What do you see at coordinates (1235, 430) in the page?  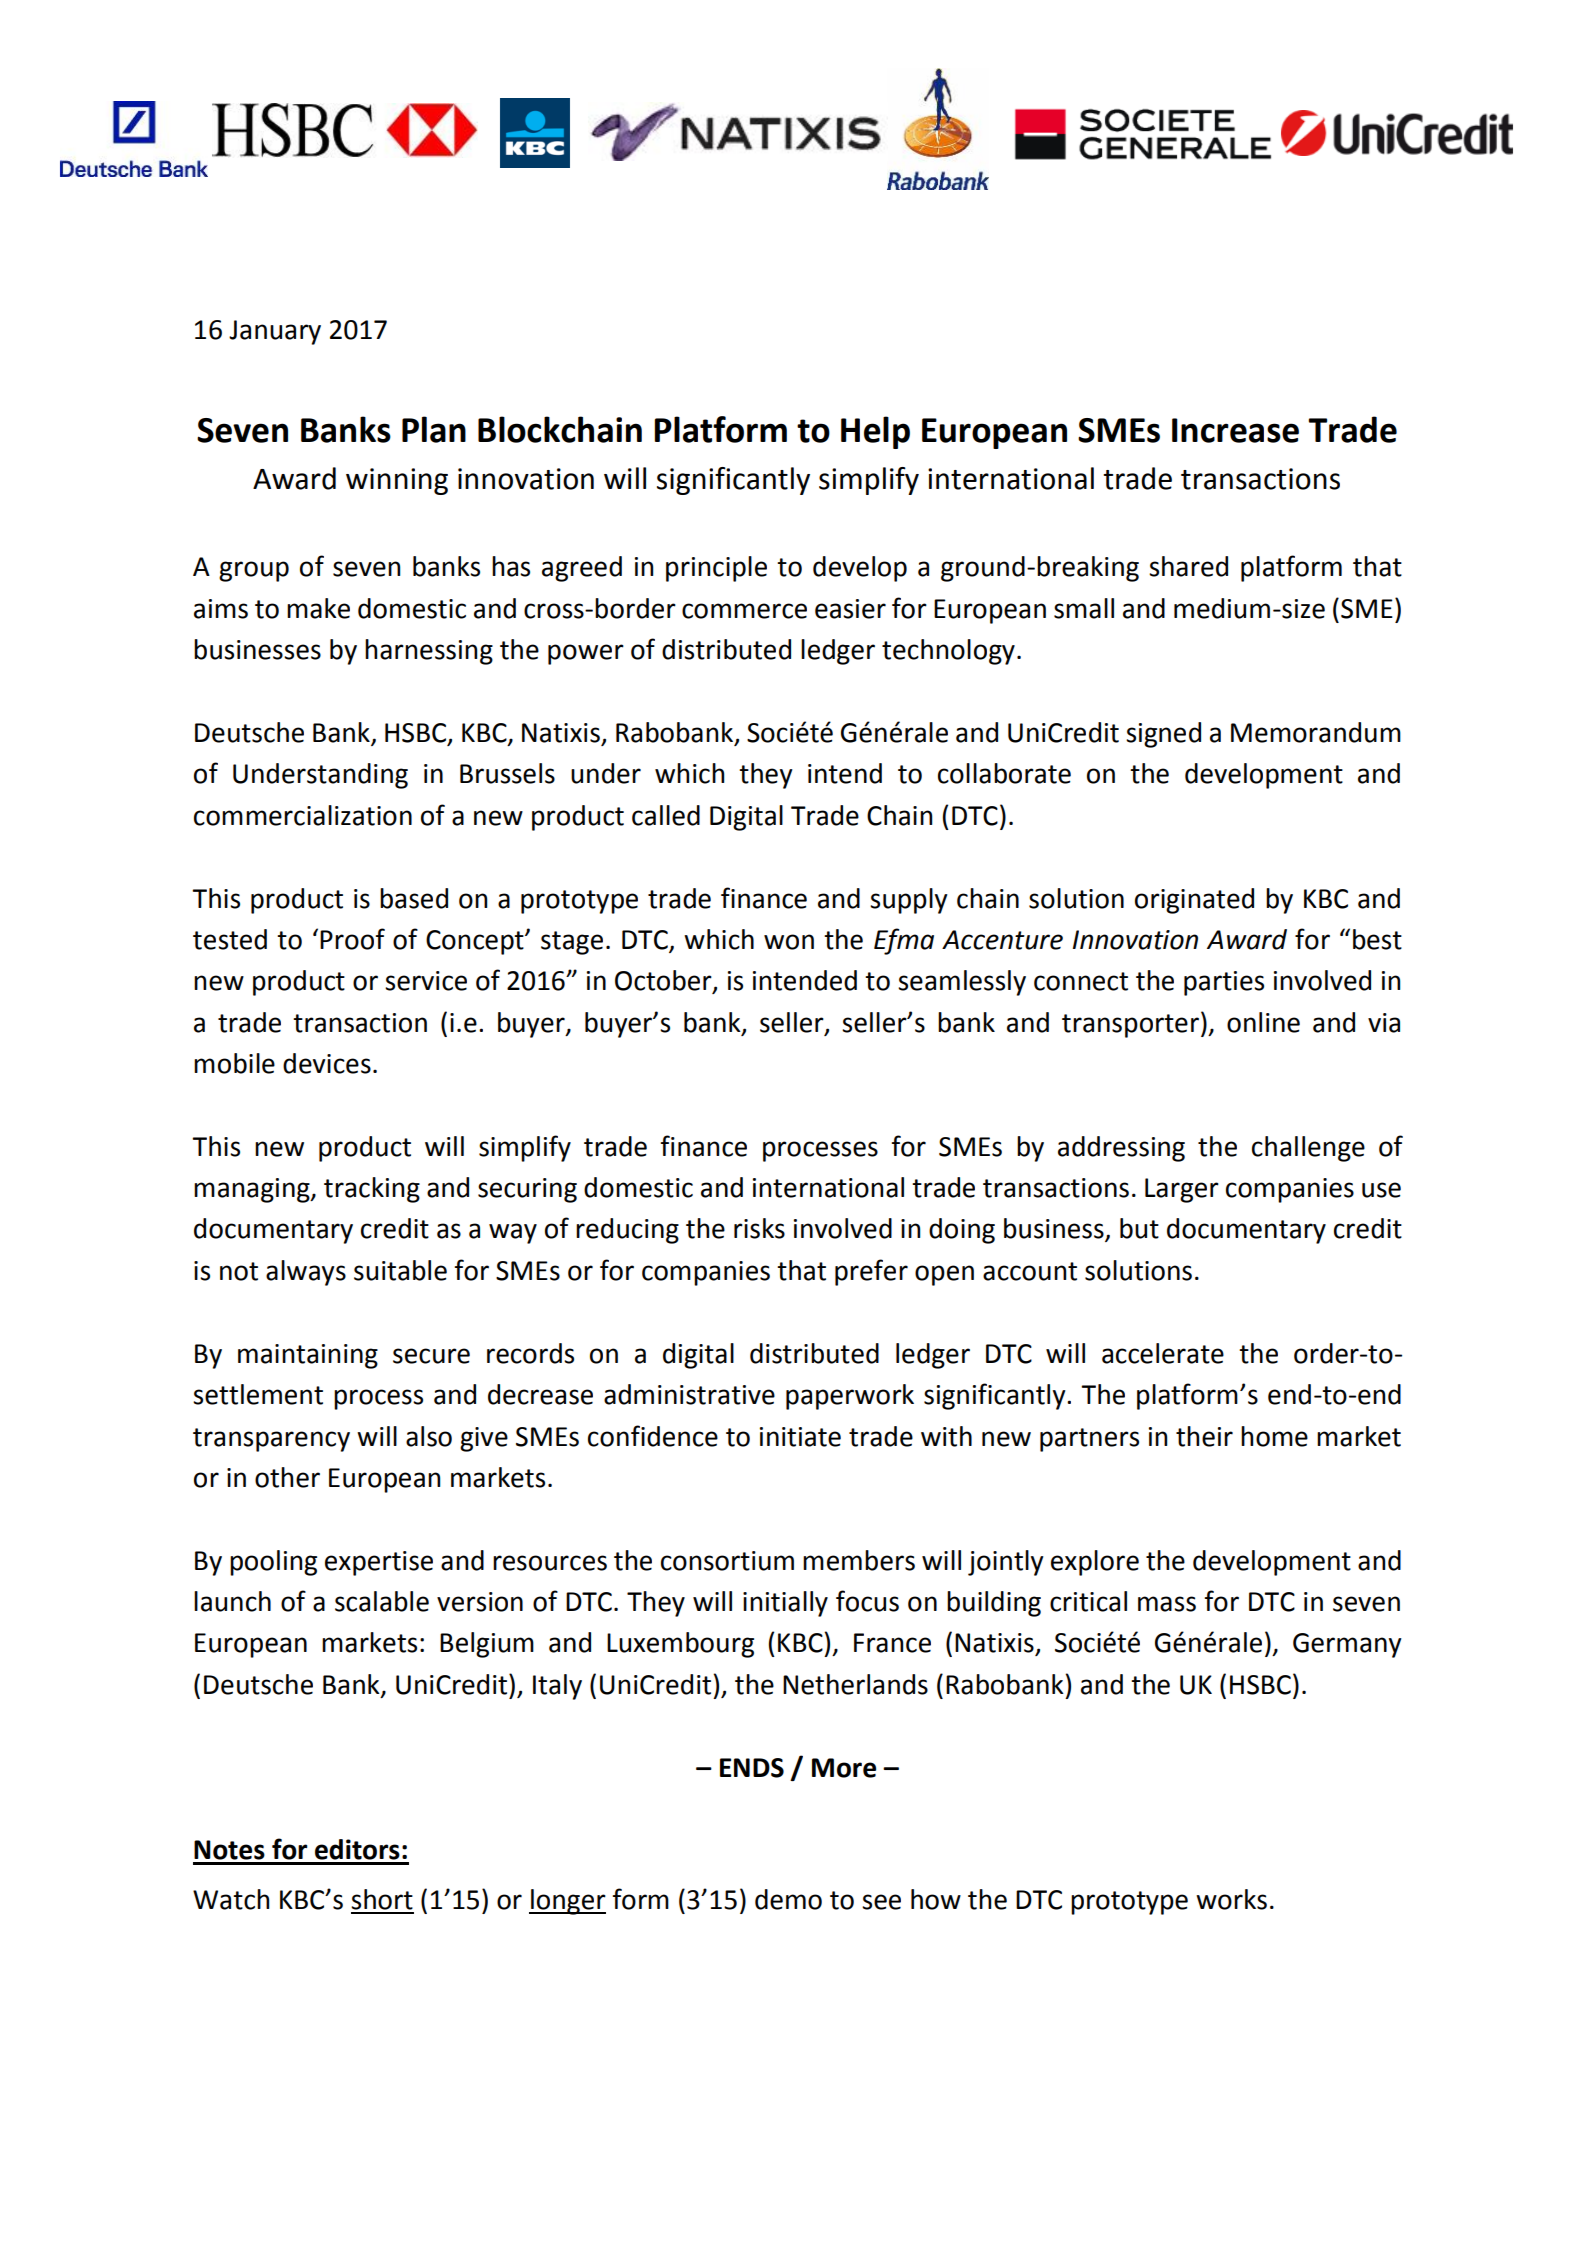 I see `Increase` at bounding box center [1235, 430].
